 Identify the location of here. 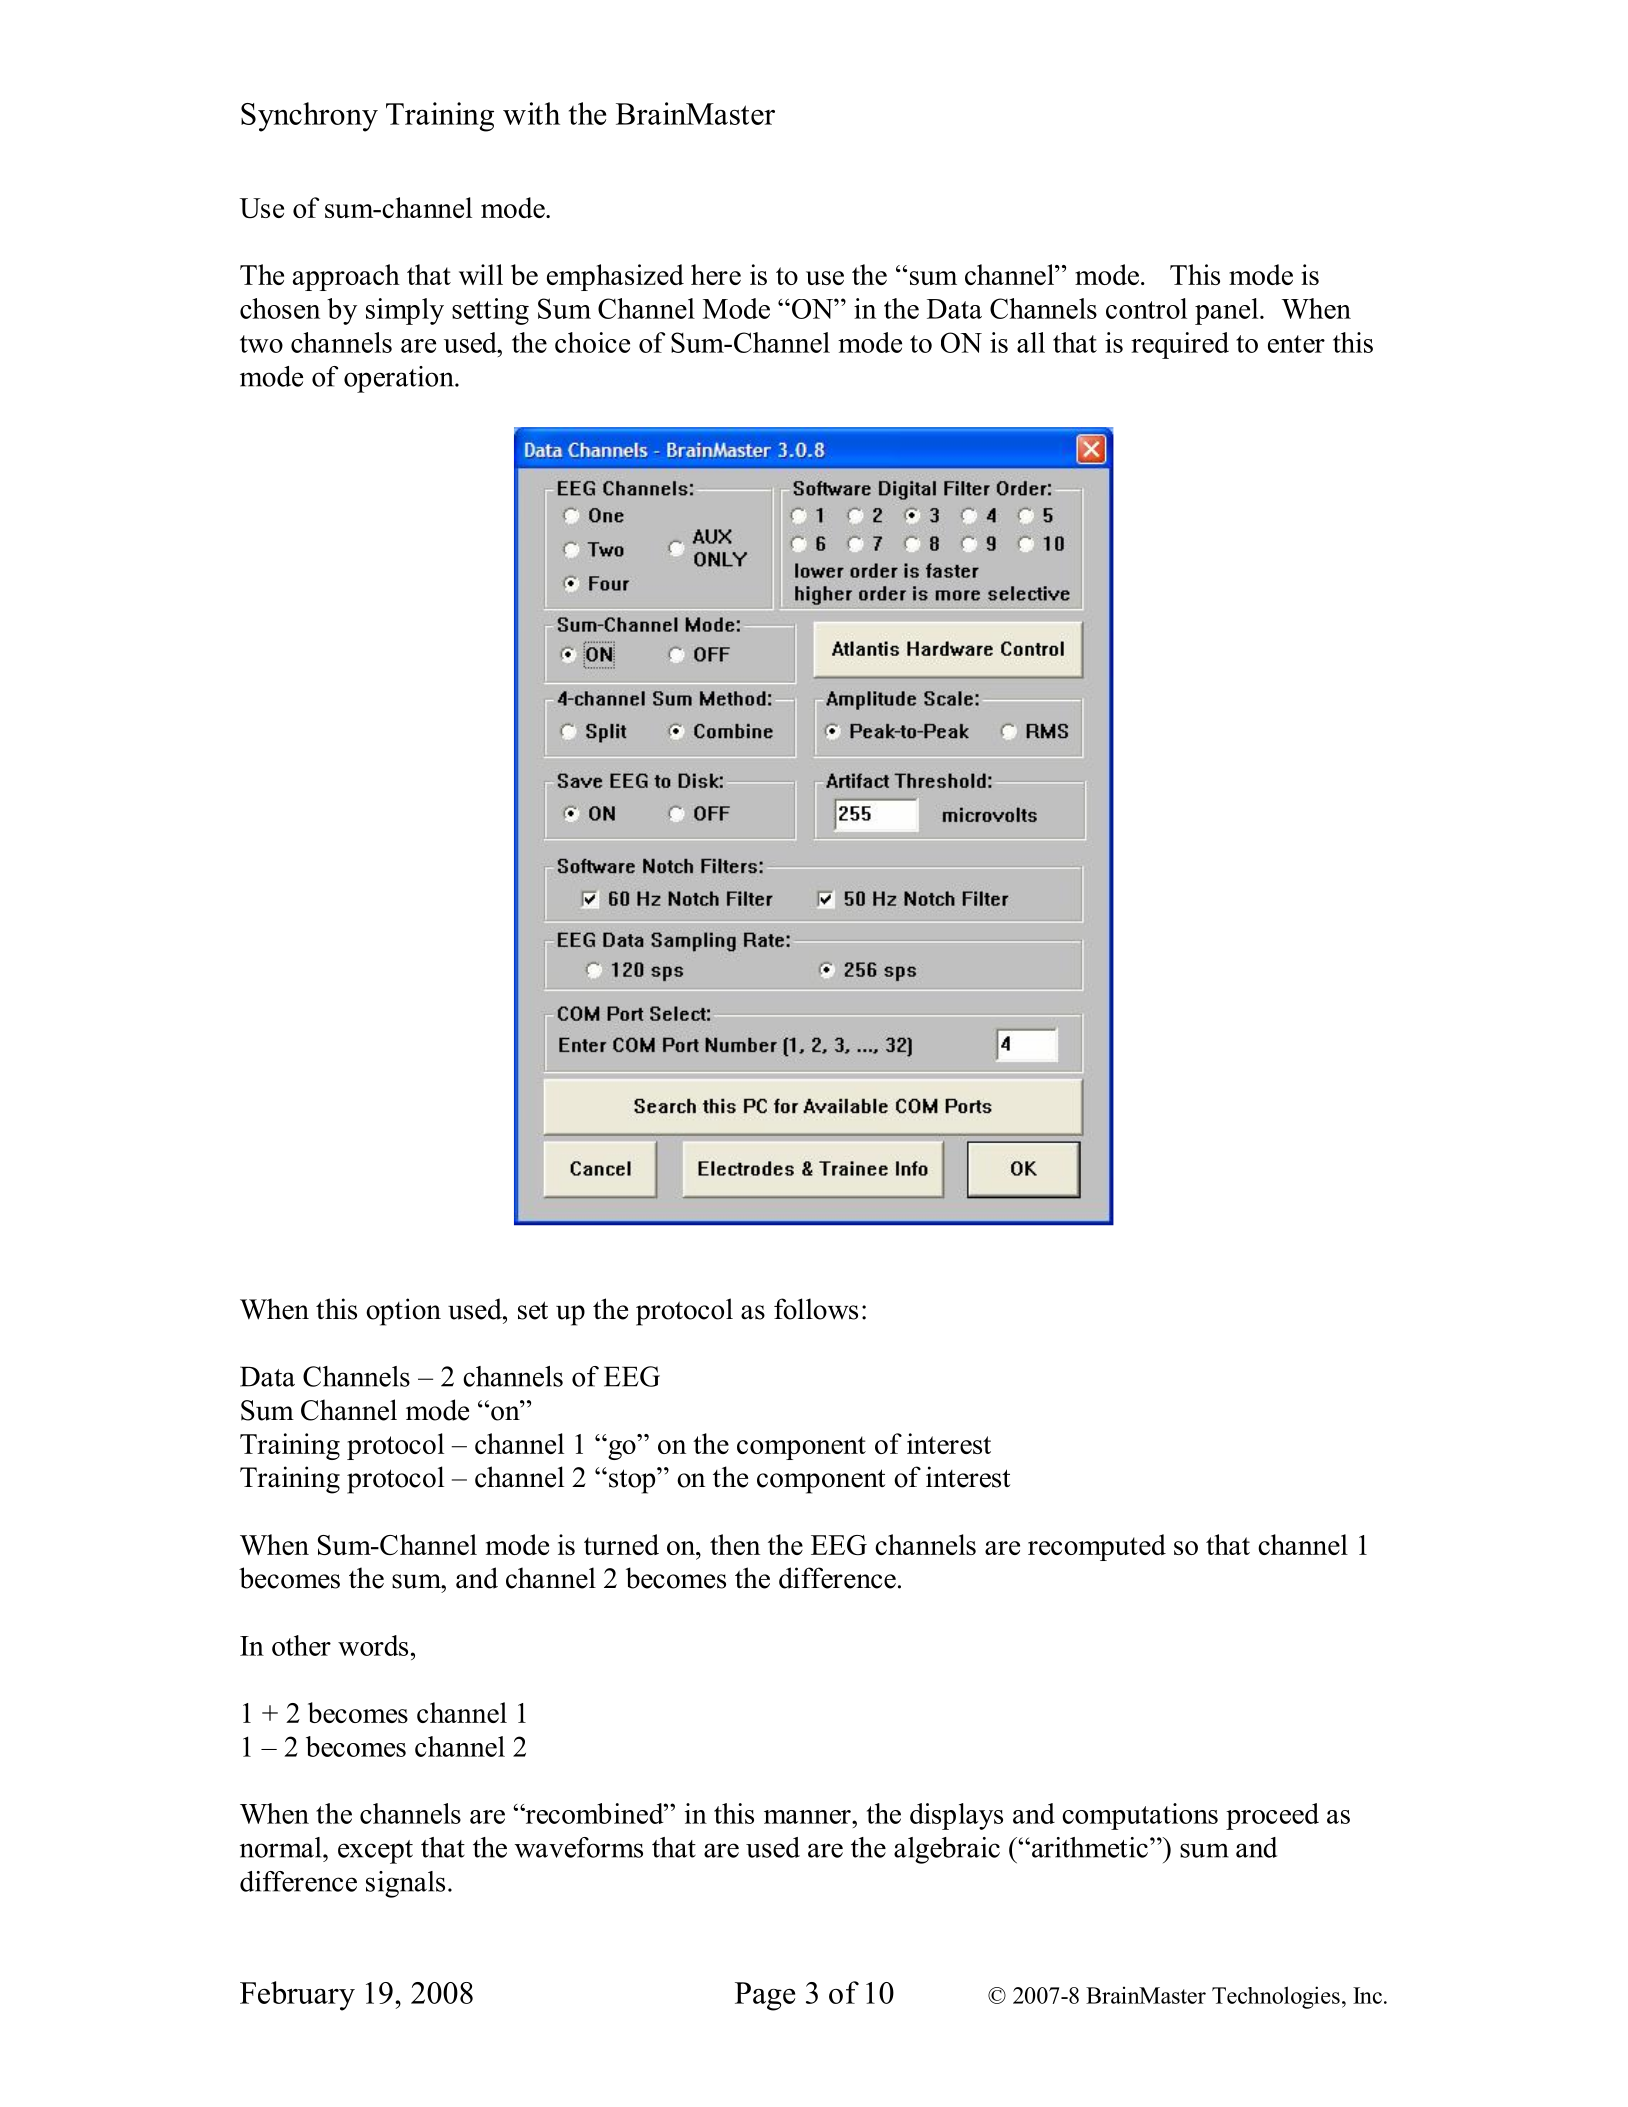
(716, 274).
